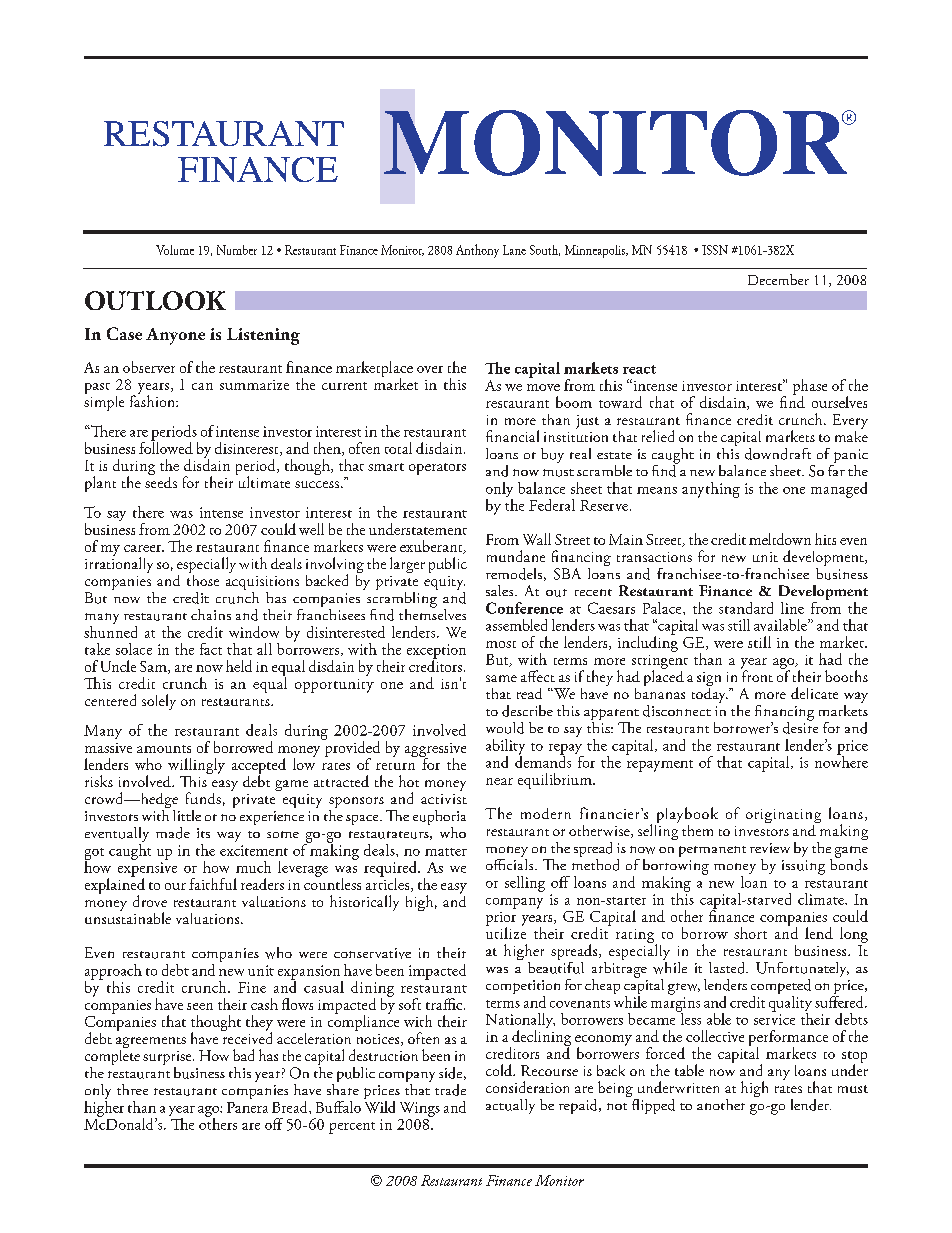 This screenshot has height=1233, width=952. Describe the element at coordinates (439, 819) in the screenshot. I see `euphoria` at that location.
